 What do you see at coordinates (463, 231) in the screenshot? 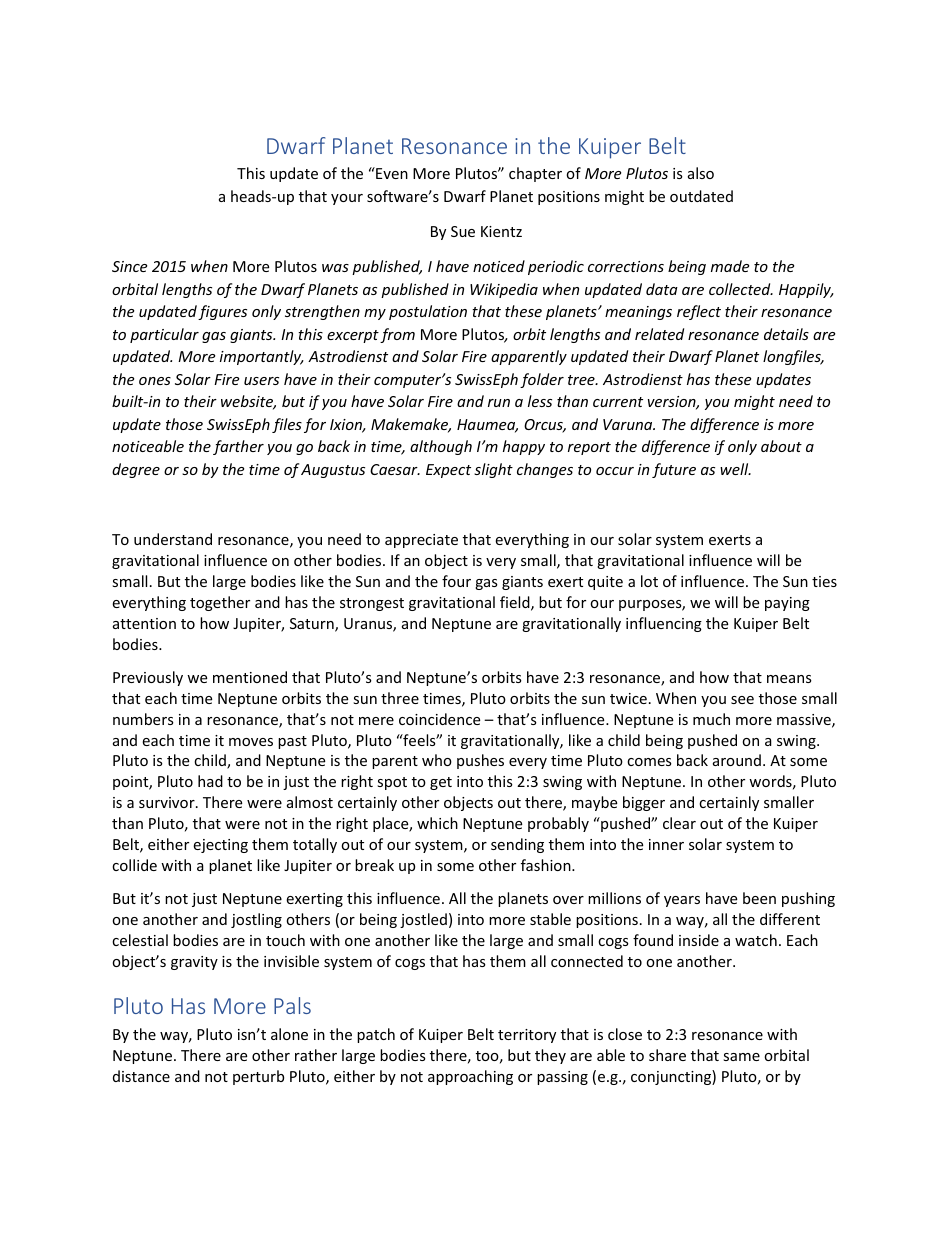
I see `Sue` at bounding box center [463, 231].
